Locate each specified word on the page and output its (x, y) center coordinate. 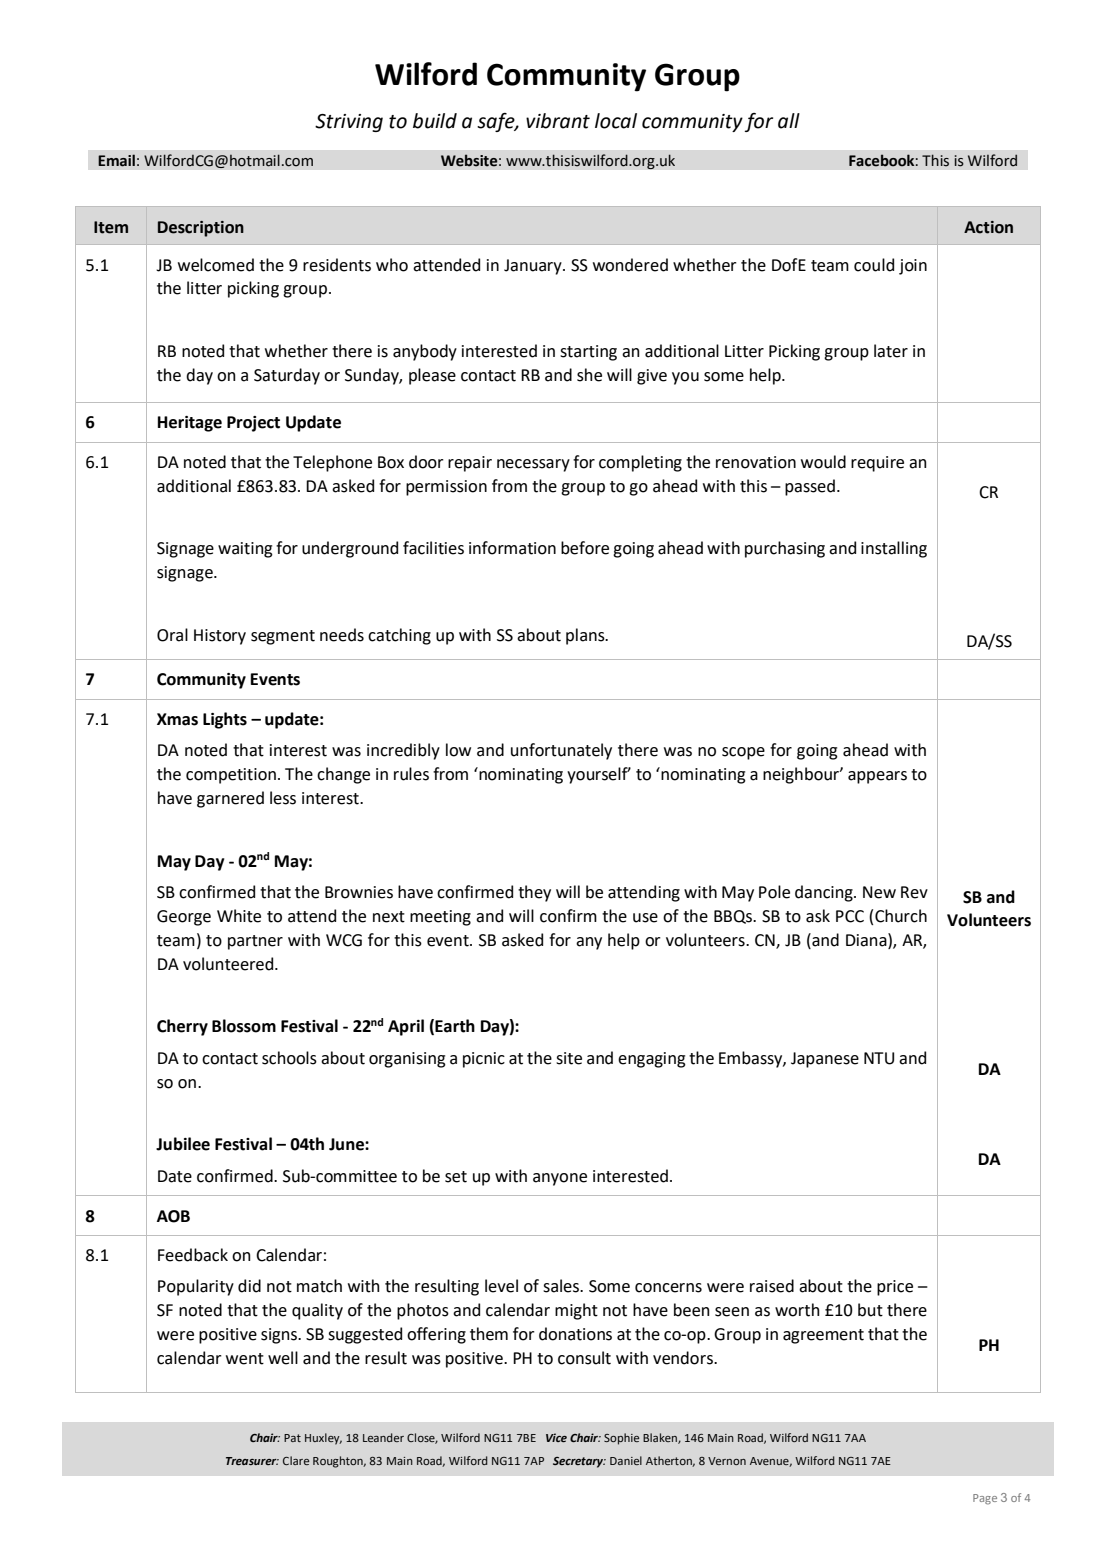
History (220, 637)
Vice (556, 1437)
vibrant (558, 121)
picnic (484, 1060)
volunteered (229, 964)
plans (586, 636)
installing (894, 549)
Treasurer (252, 1461)
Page (985, 1499)
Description (201, 229)
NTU (879, 1058)
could (874, 265)
